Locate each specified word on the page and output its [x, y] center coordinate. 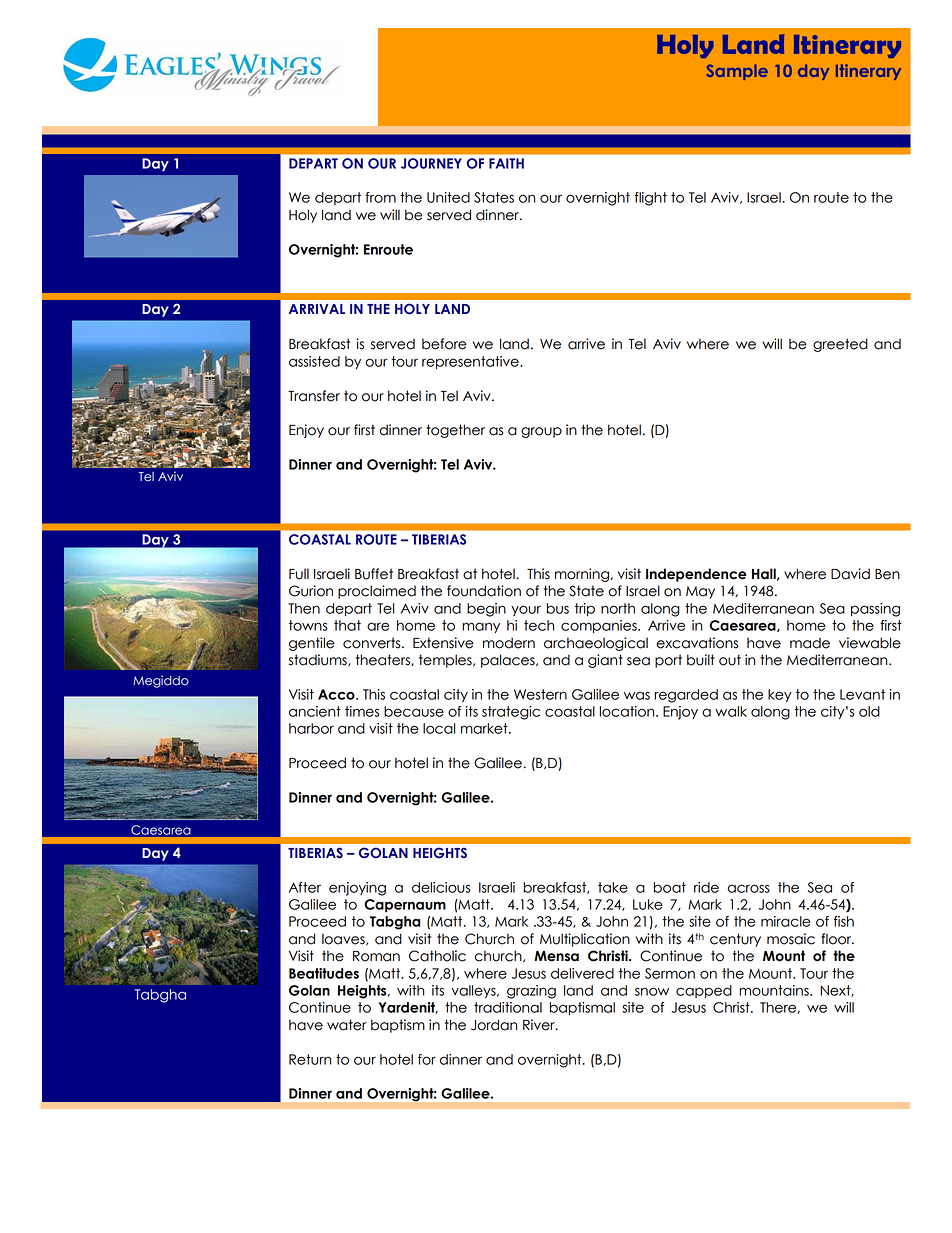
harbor [311, 728]
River [540, 1025]
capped [704, 991]
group [541, 432]
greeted [840, 345]
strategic [511, 713]
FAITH [506, 163]
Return [310, 1059]
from [380, 197]
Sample [737, 72]
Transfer [314, 396]
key [780, 695]
